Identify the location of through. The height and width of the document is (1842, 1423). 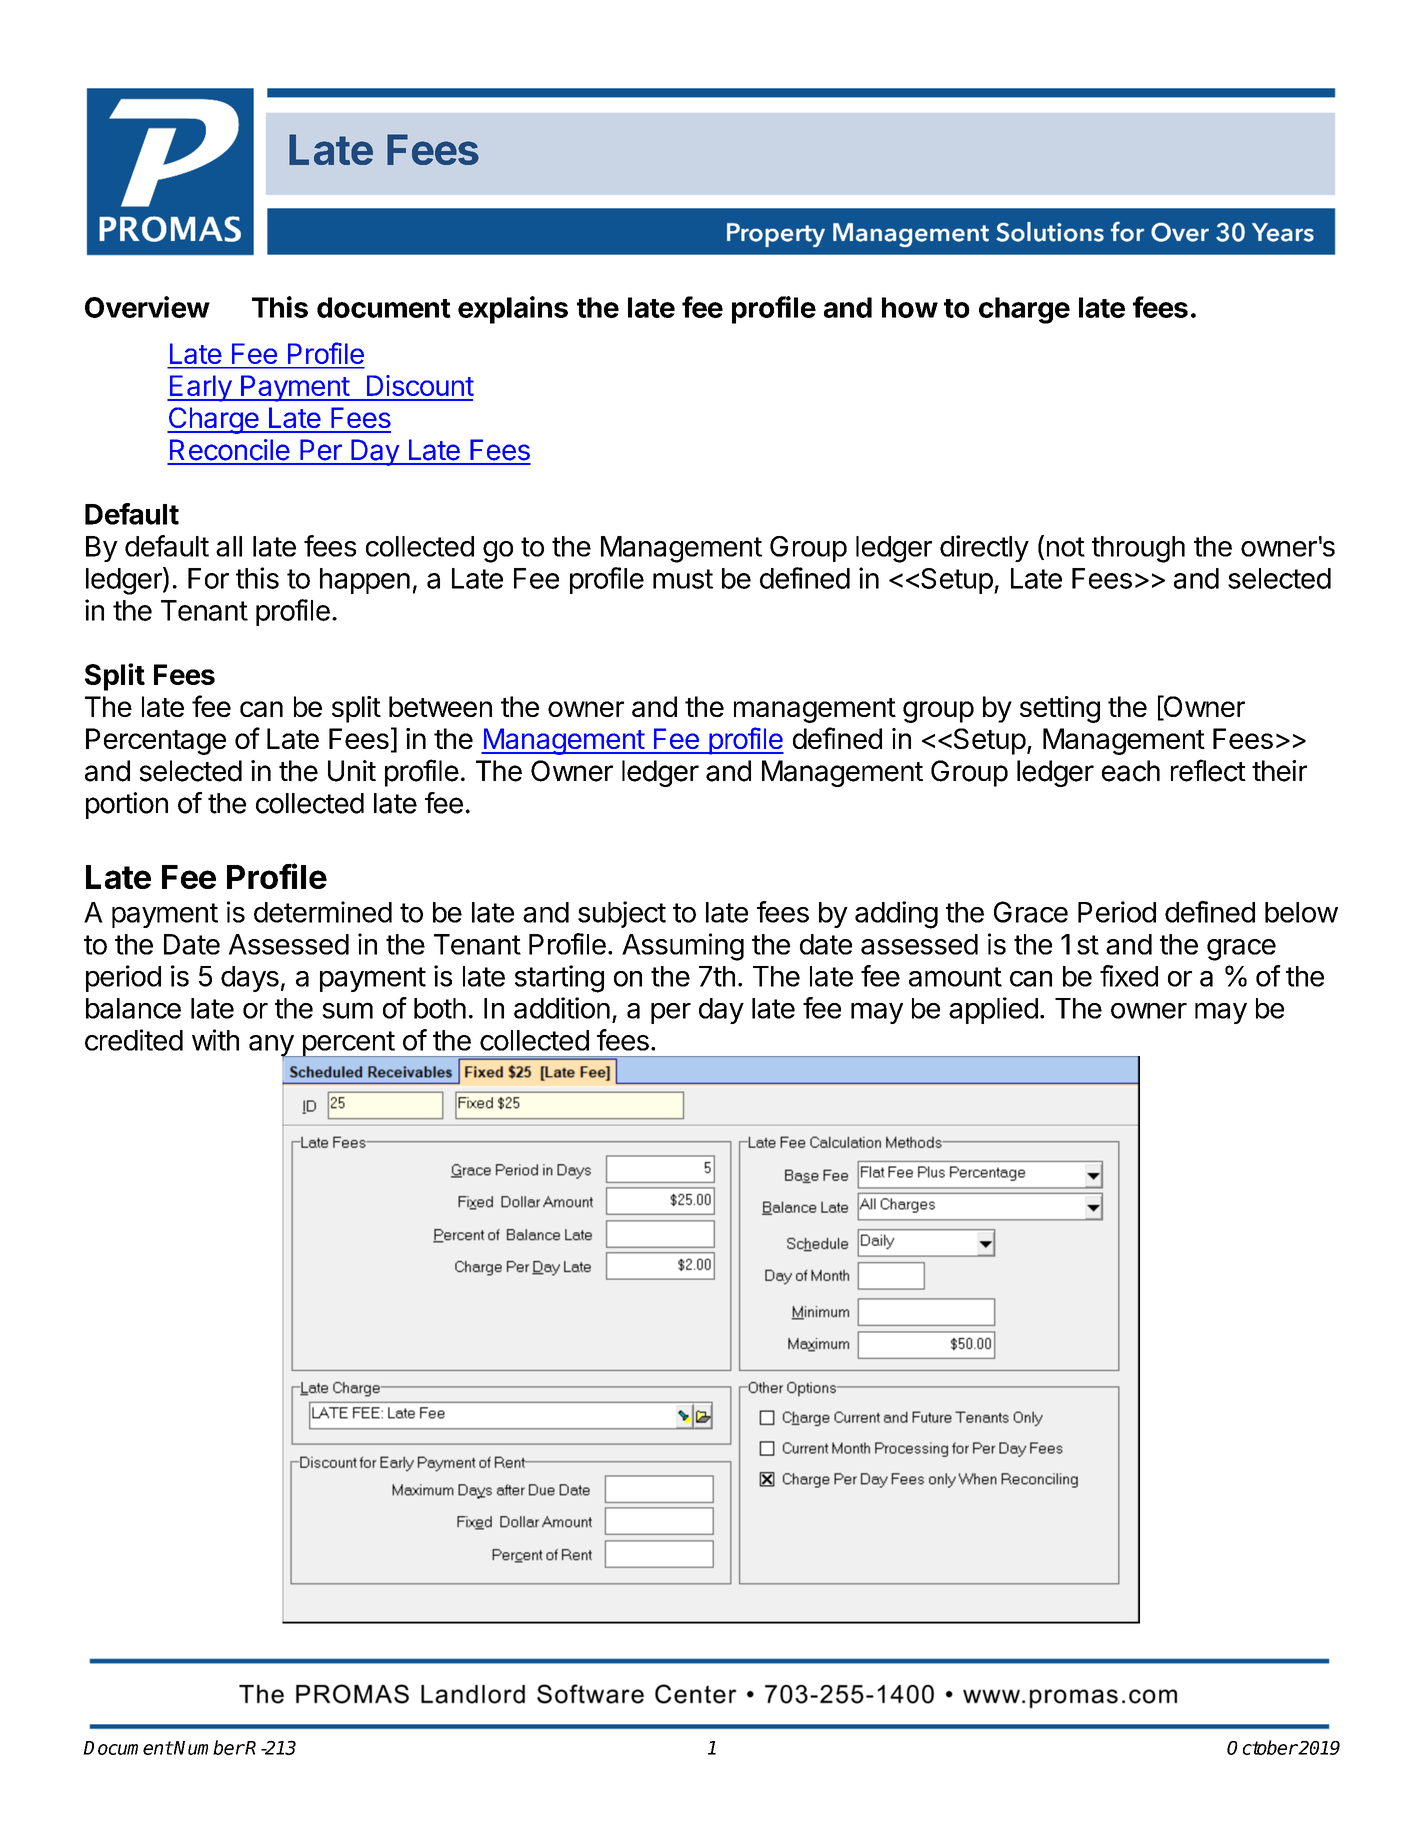
(1138, 549).
